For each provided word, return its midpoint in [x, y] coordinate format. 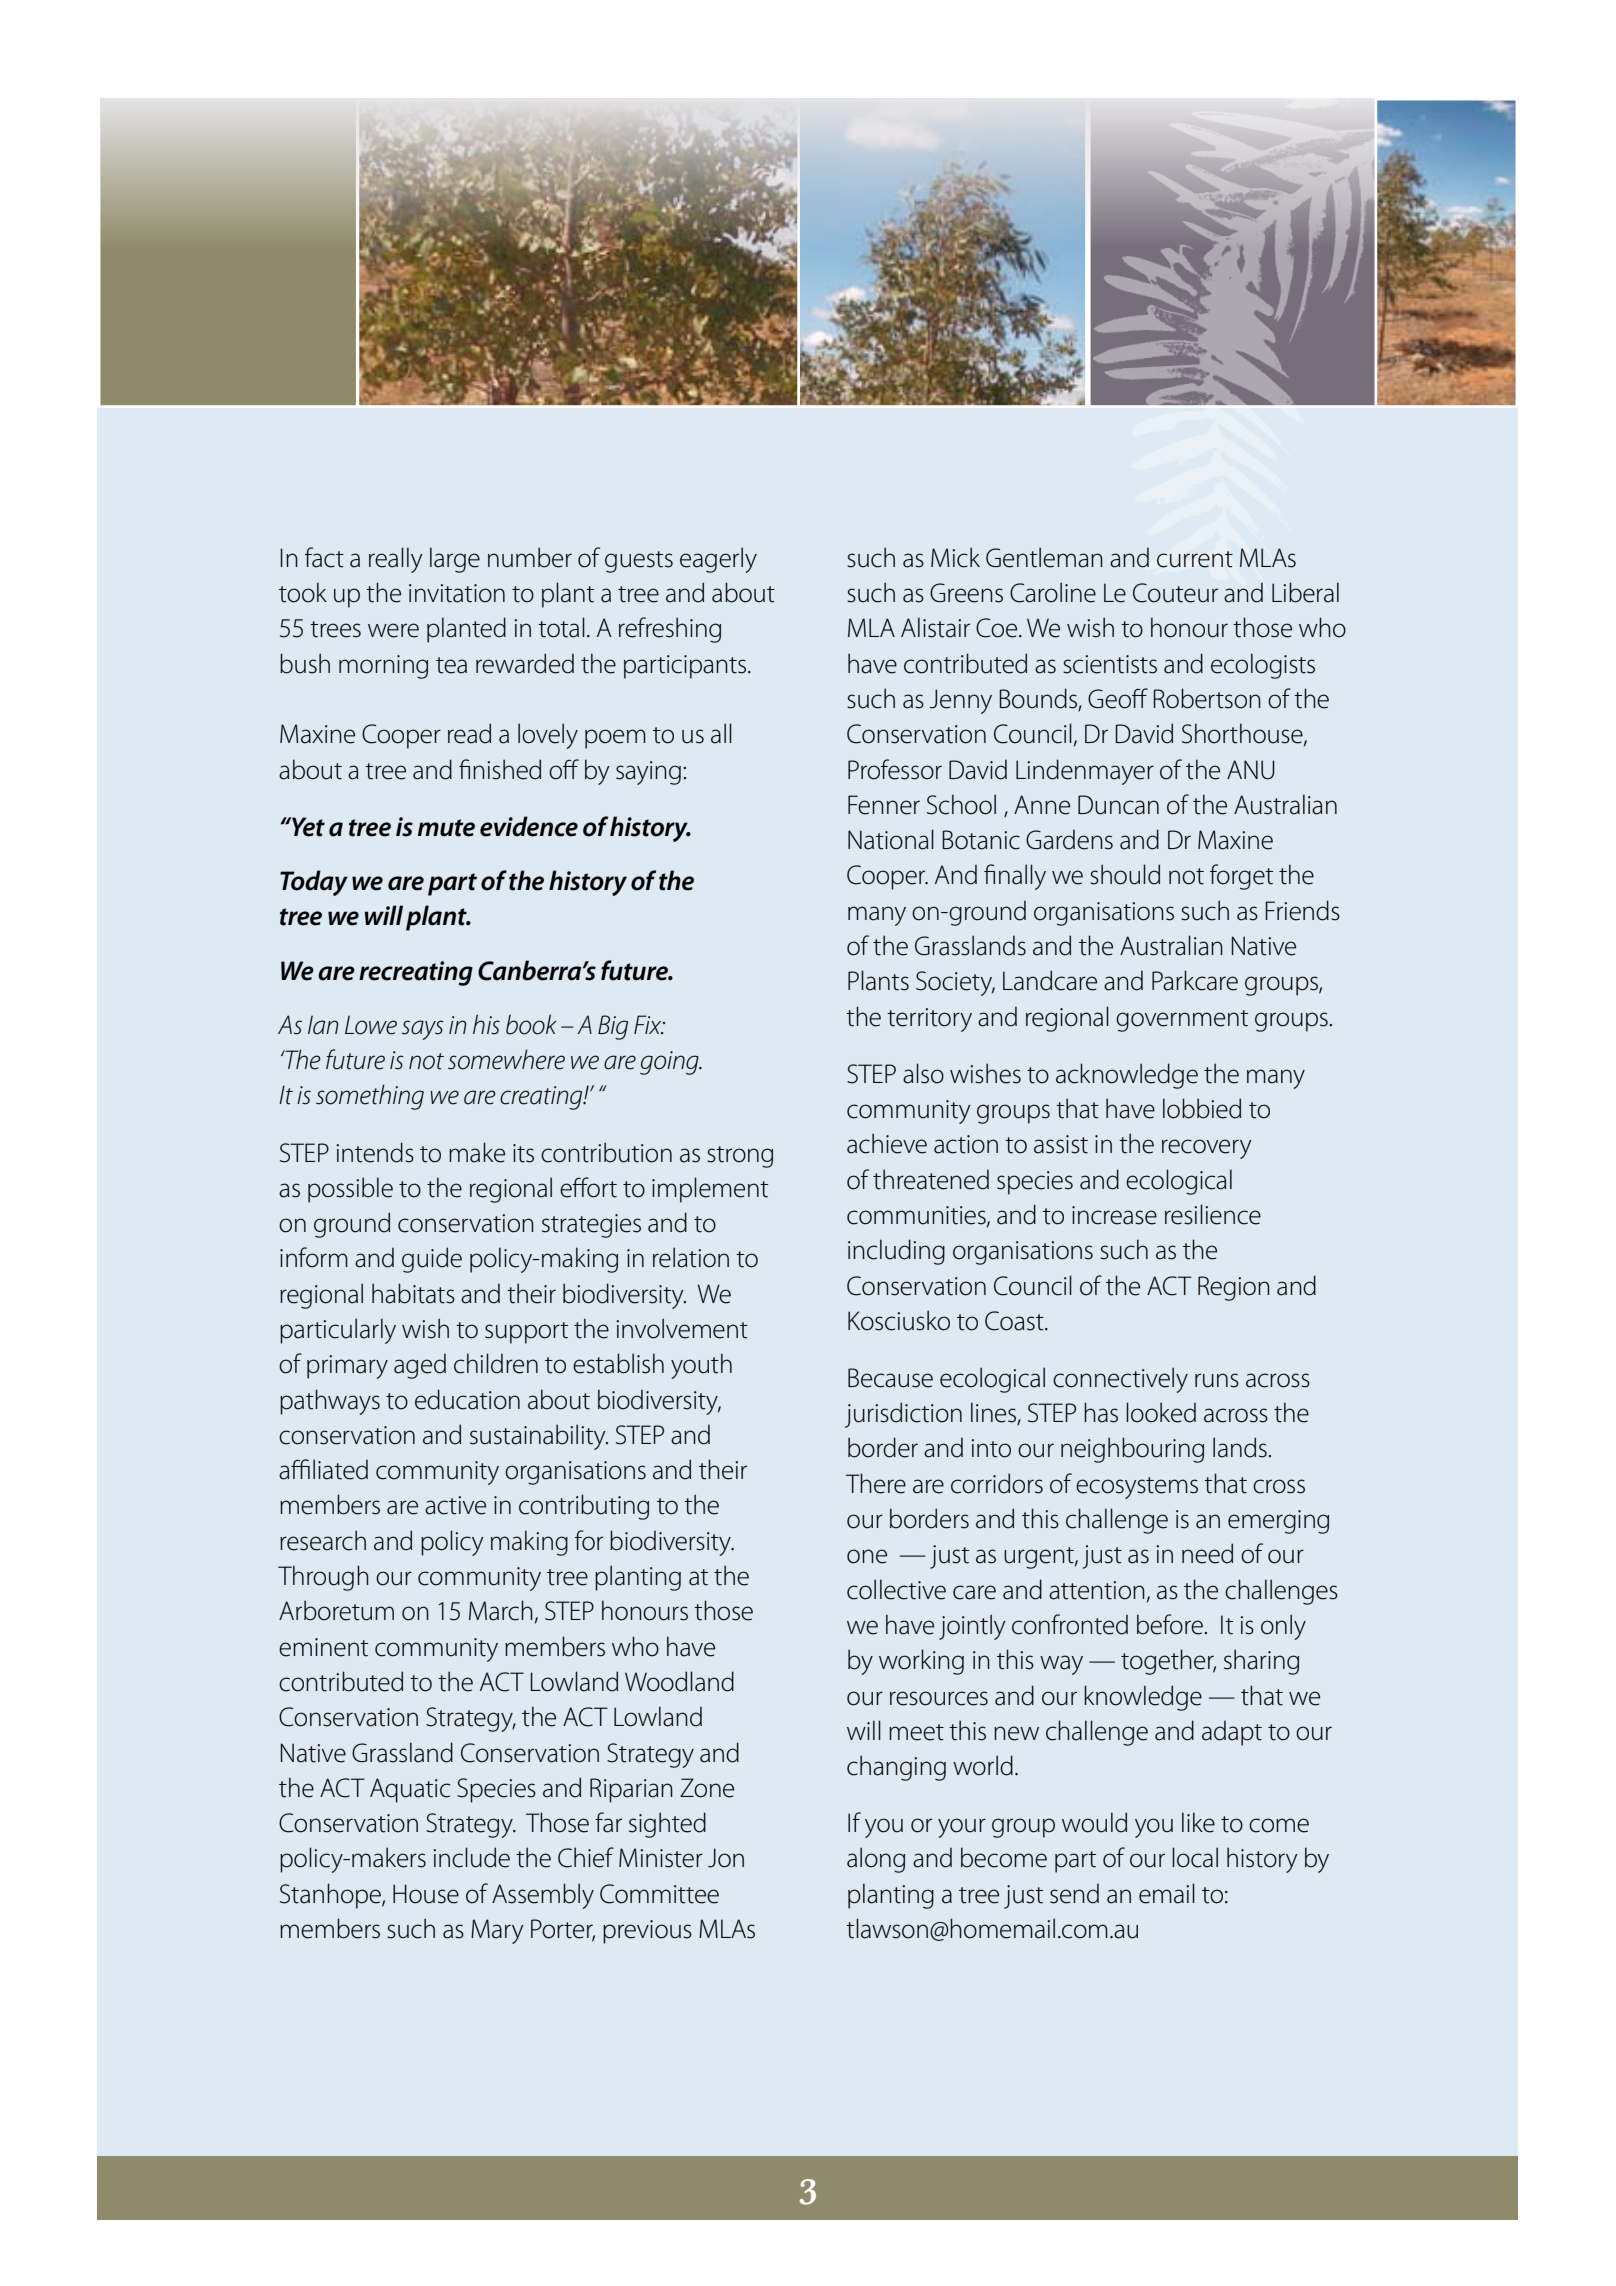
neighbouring [1132, 1450]
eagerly [718, 560]
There [876, 1483]
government [1182, 1021]
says [423, 1030]
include [471, 1857]
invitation [457, 593]
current [1195, 559]
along [876, 1860]
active [455, 1505]
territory [929, 1020]
